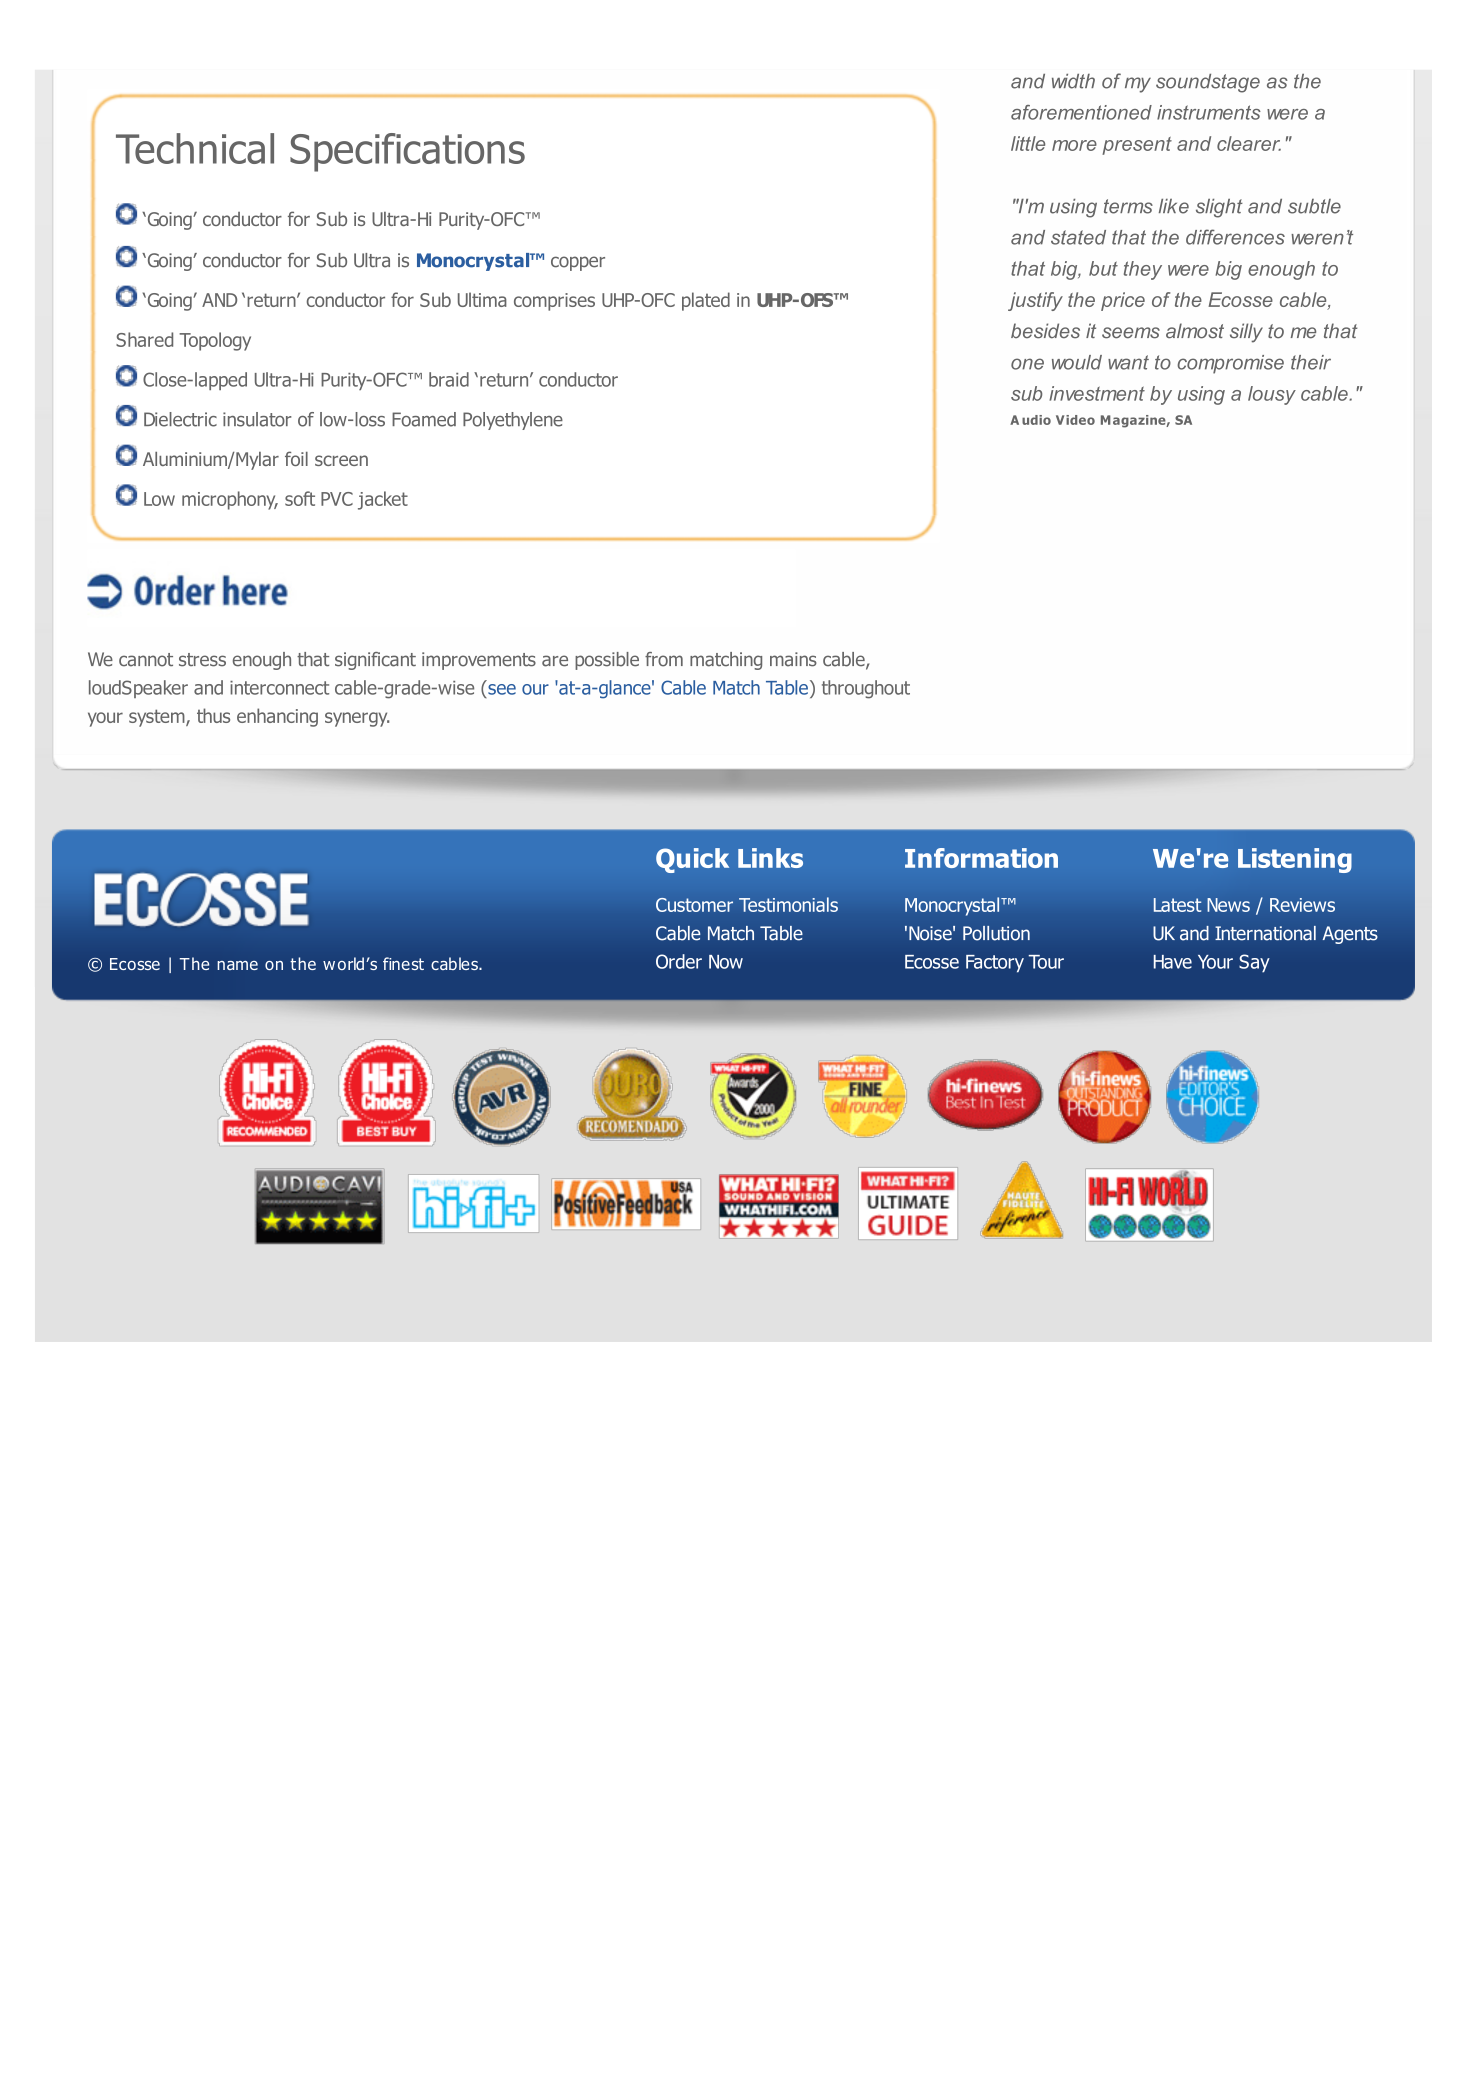 This page has width=1467, height=2076. I want to click on Polyethylene, so click(513, 421).
